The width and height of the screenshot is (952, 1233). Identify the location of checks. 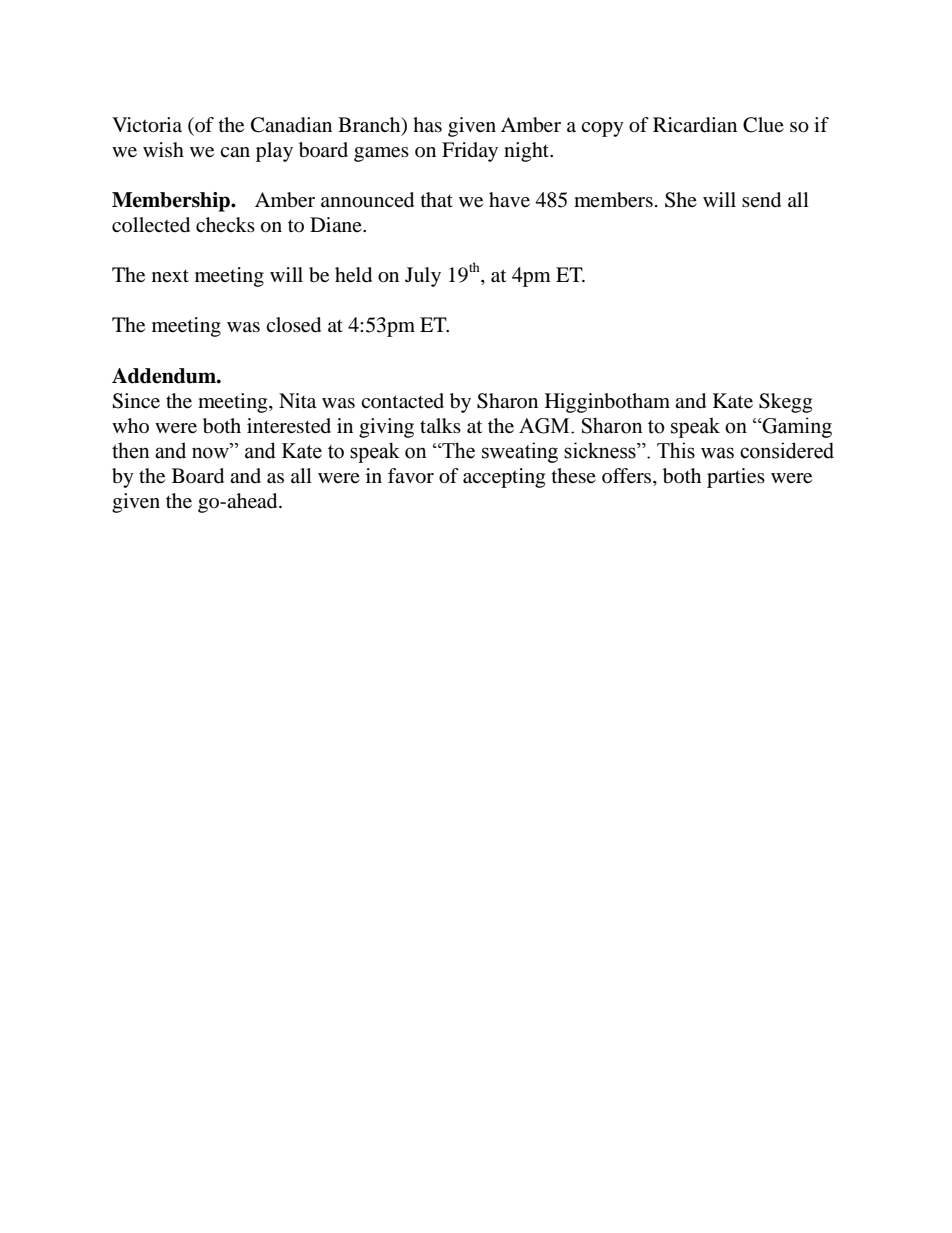
(225, 224).
